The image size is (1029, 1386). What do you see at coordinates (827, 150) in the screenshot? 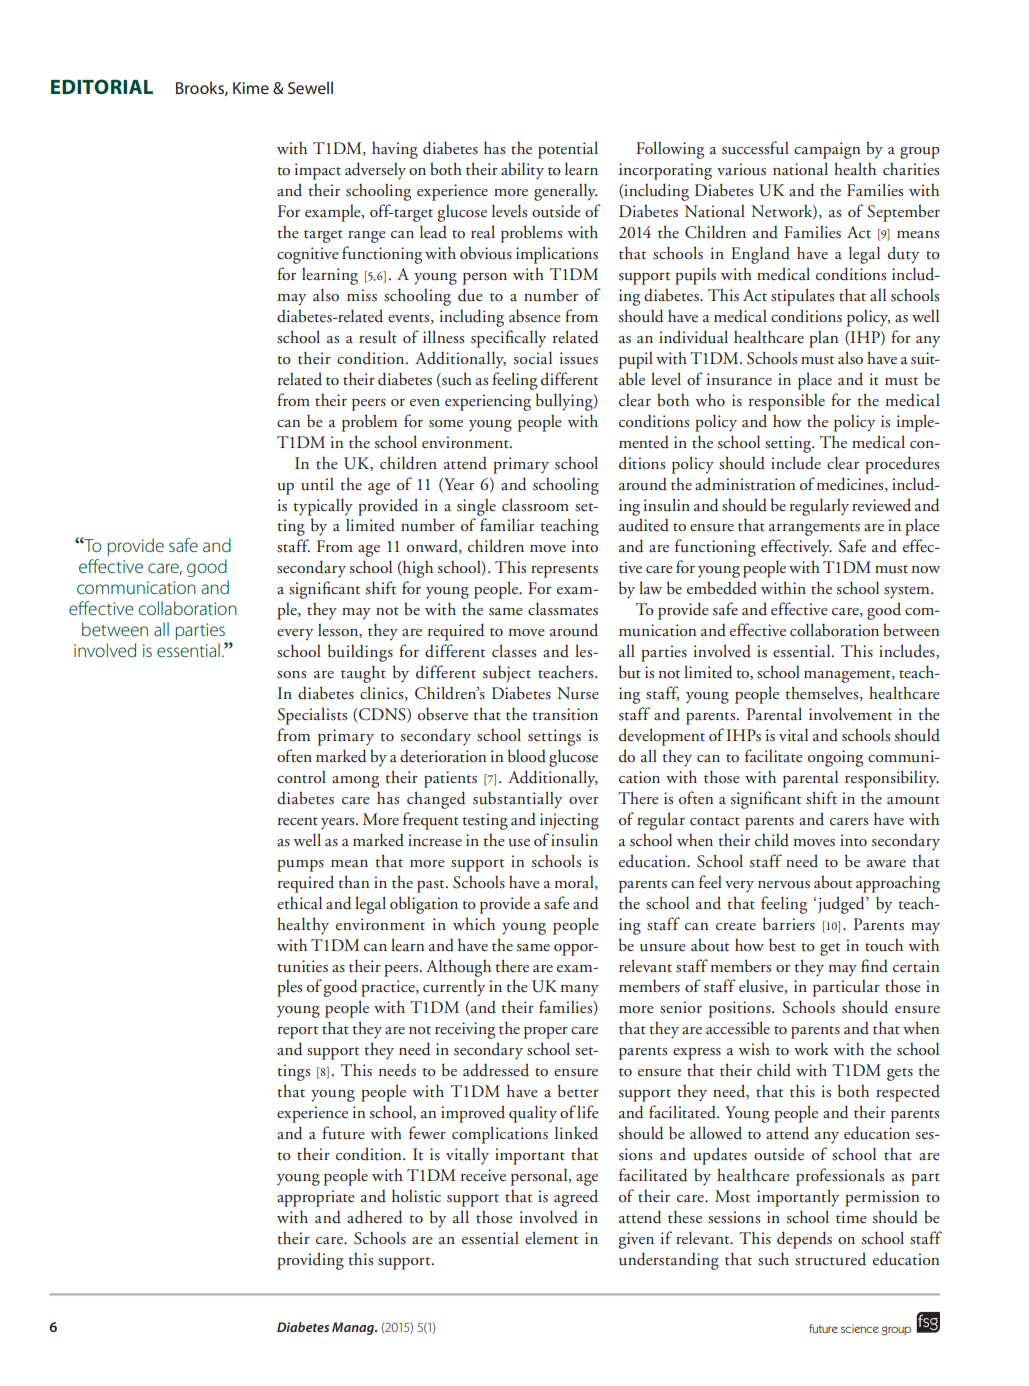
I see `campaign` at bounding box center [827, 150].
